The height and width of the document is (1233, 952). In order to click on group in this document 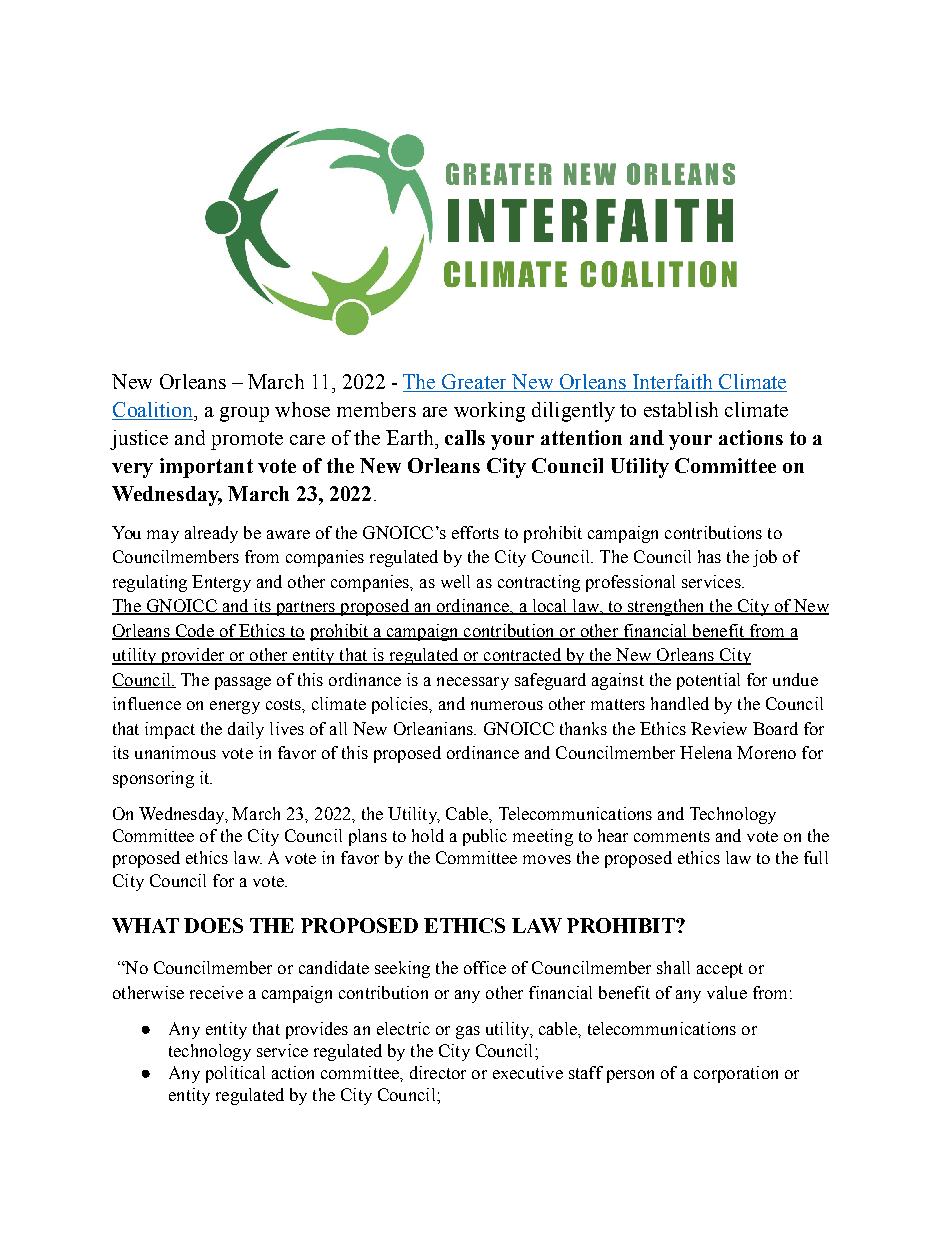, I will do `click(244, 414)`.
